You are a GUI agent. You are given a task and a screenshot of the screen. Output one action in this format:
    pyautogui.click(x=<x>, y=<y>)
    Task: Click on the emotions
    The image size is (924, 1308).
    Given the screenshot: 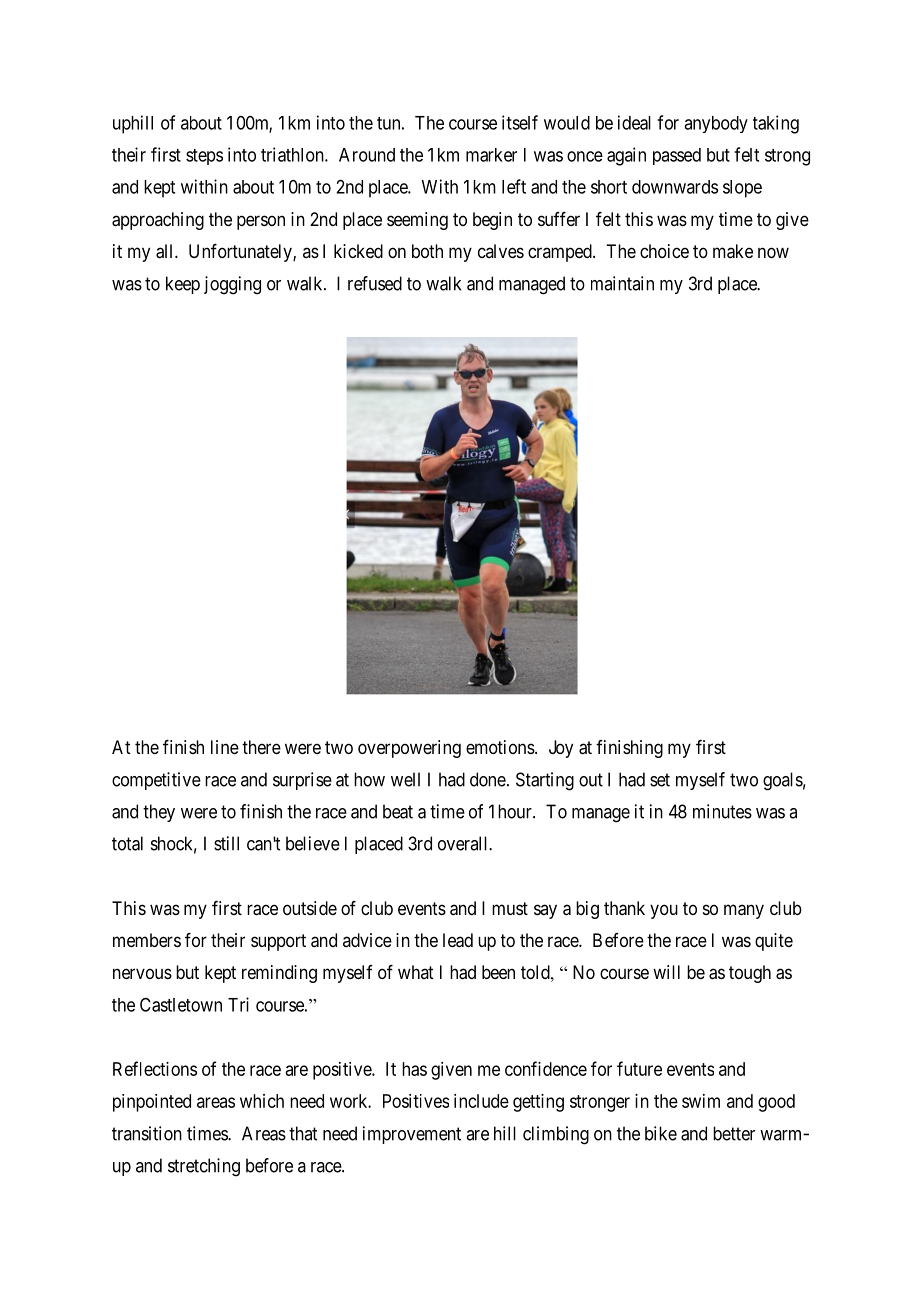 What is the action you would take?
    pyautogui.click(x=501, y=747)
